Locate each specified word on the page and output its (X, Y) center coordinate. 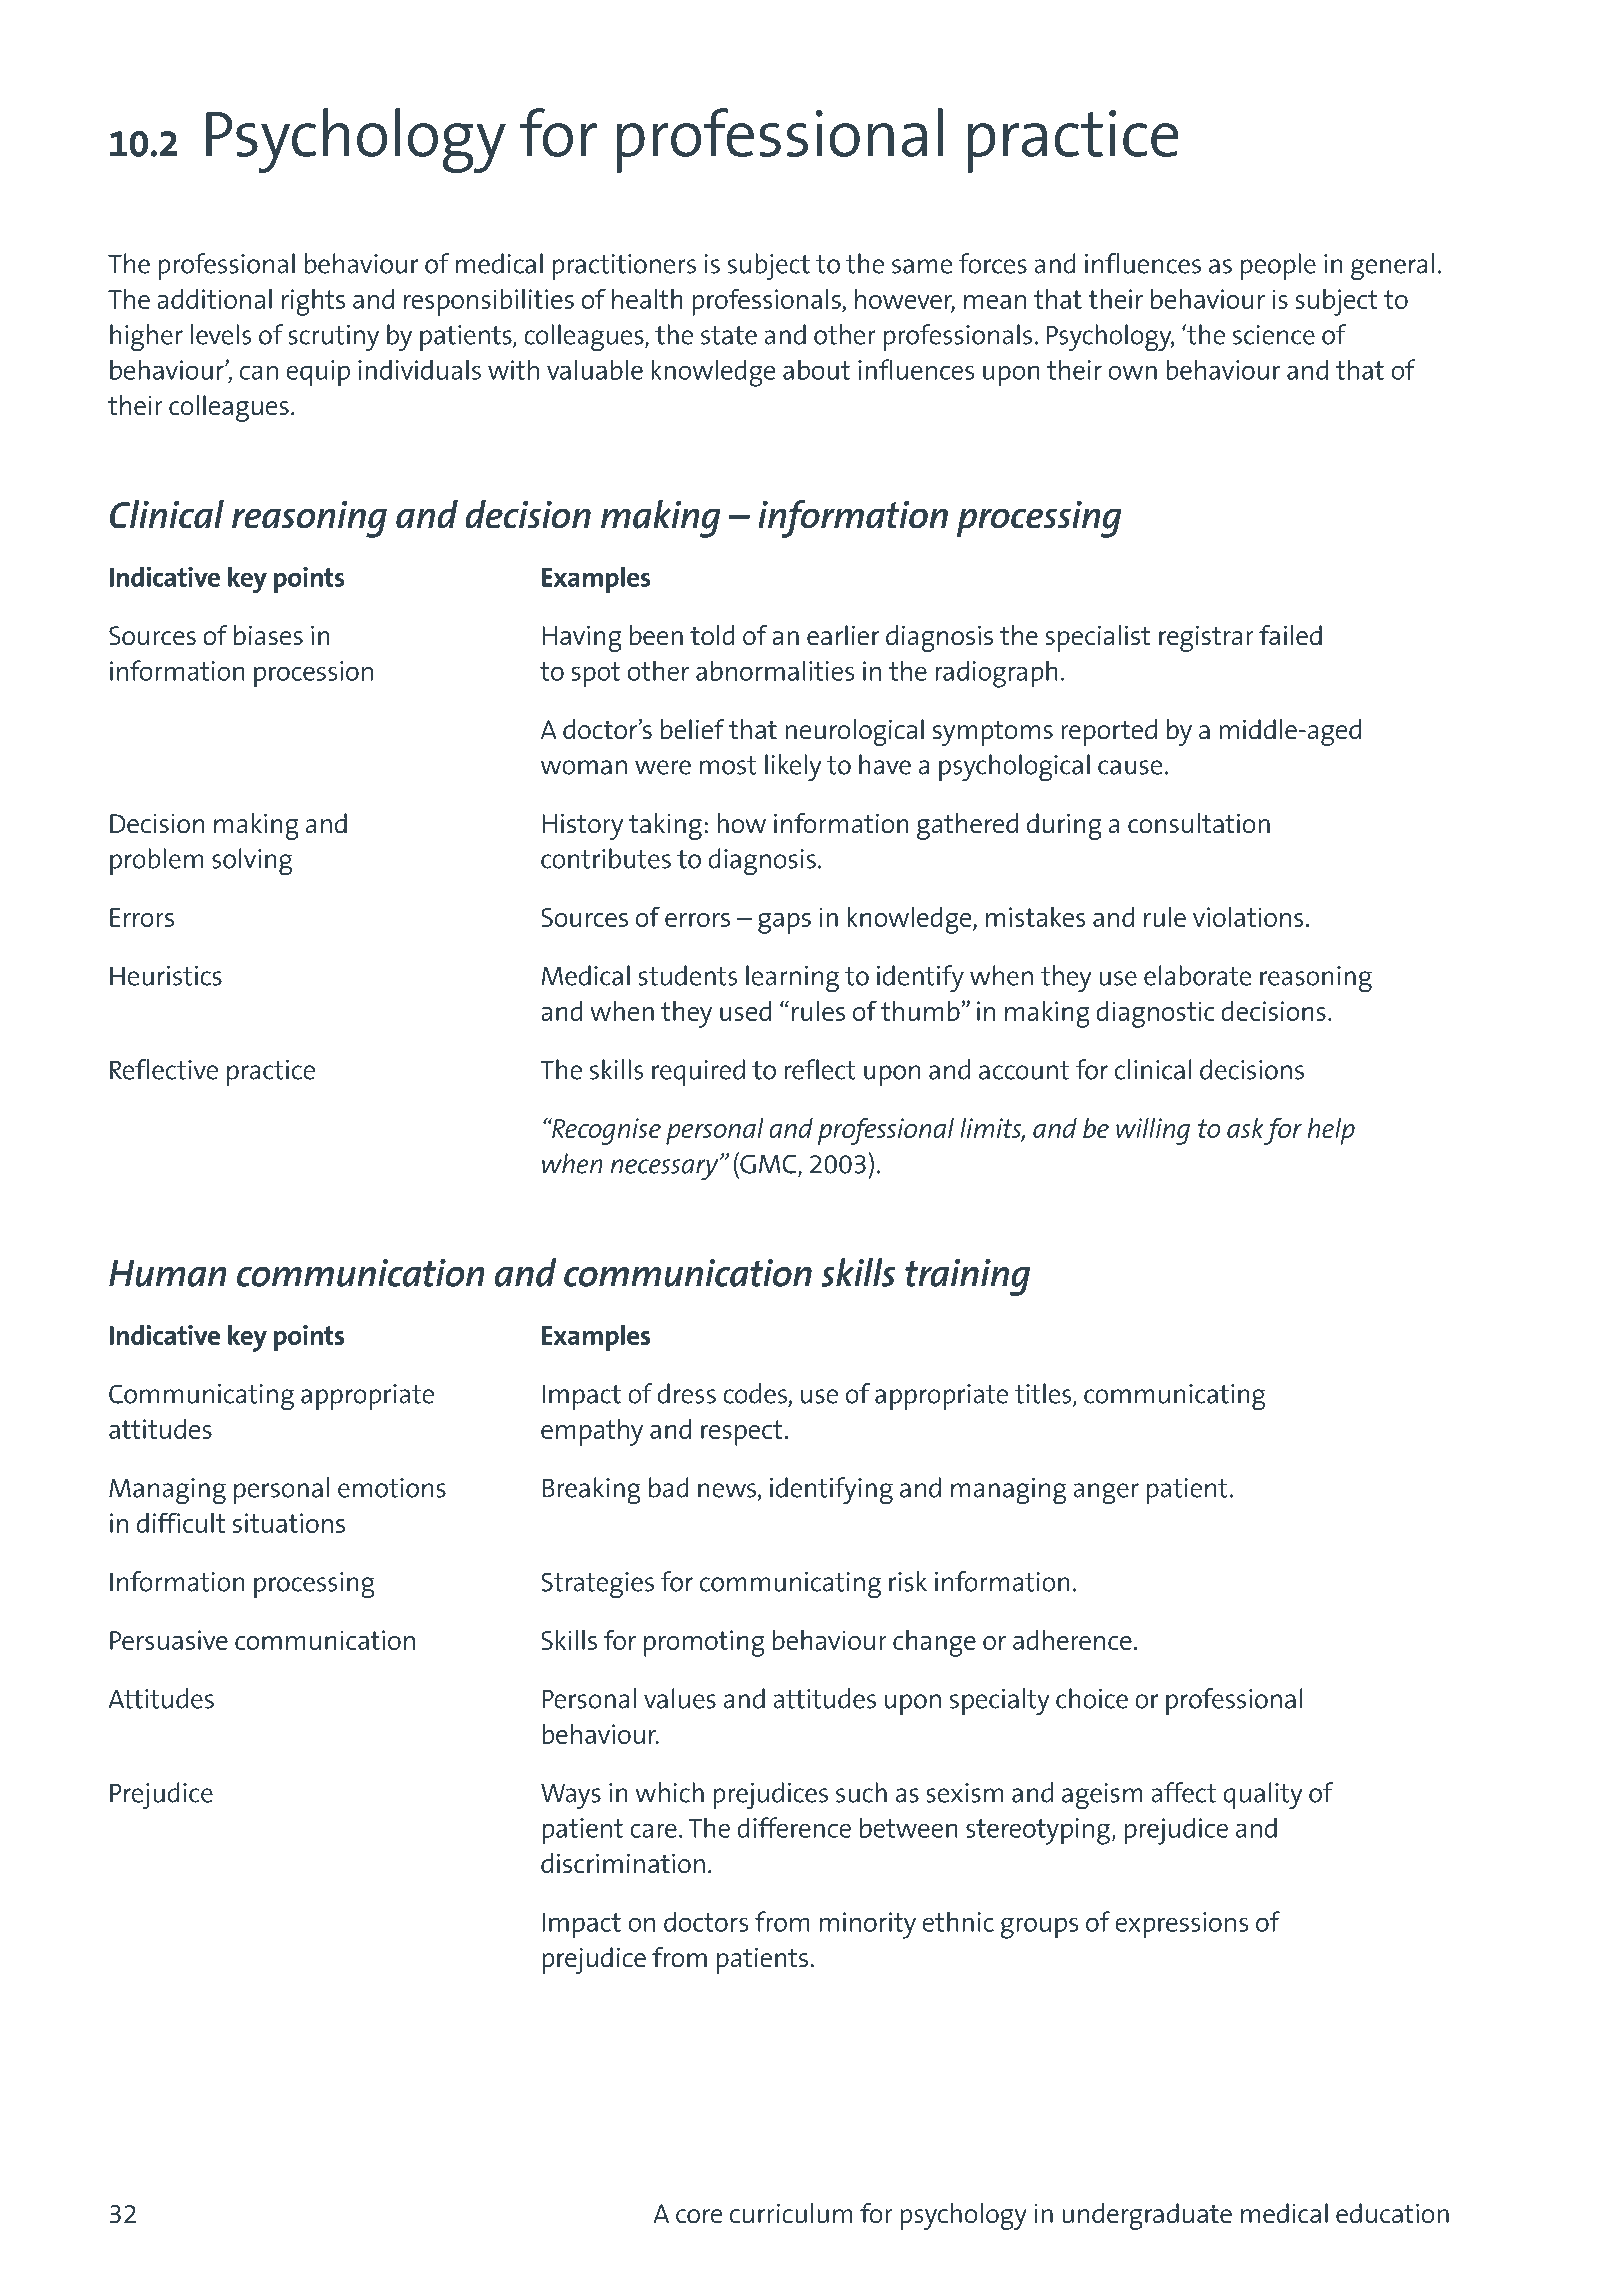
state (729, 335)
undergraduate (1147, 2216)
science (1274, 335)
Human (168, 1273)
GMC (768, 1164)
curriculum (791, 2213)
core (699, 2216)
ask (1245, 1128)
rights (313, 302)
